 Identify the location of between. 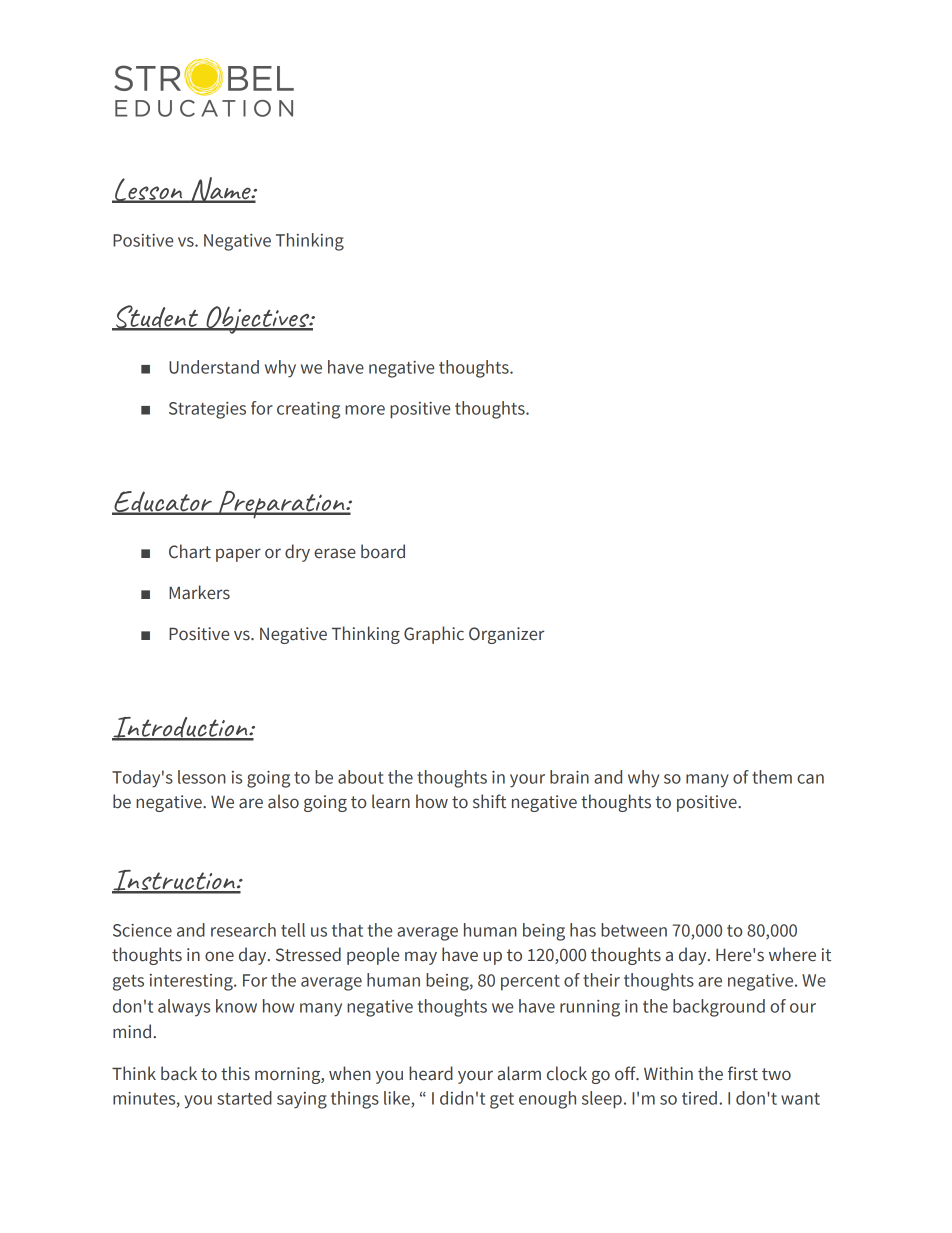
(634, 930).
